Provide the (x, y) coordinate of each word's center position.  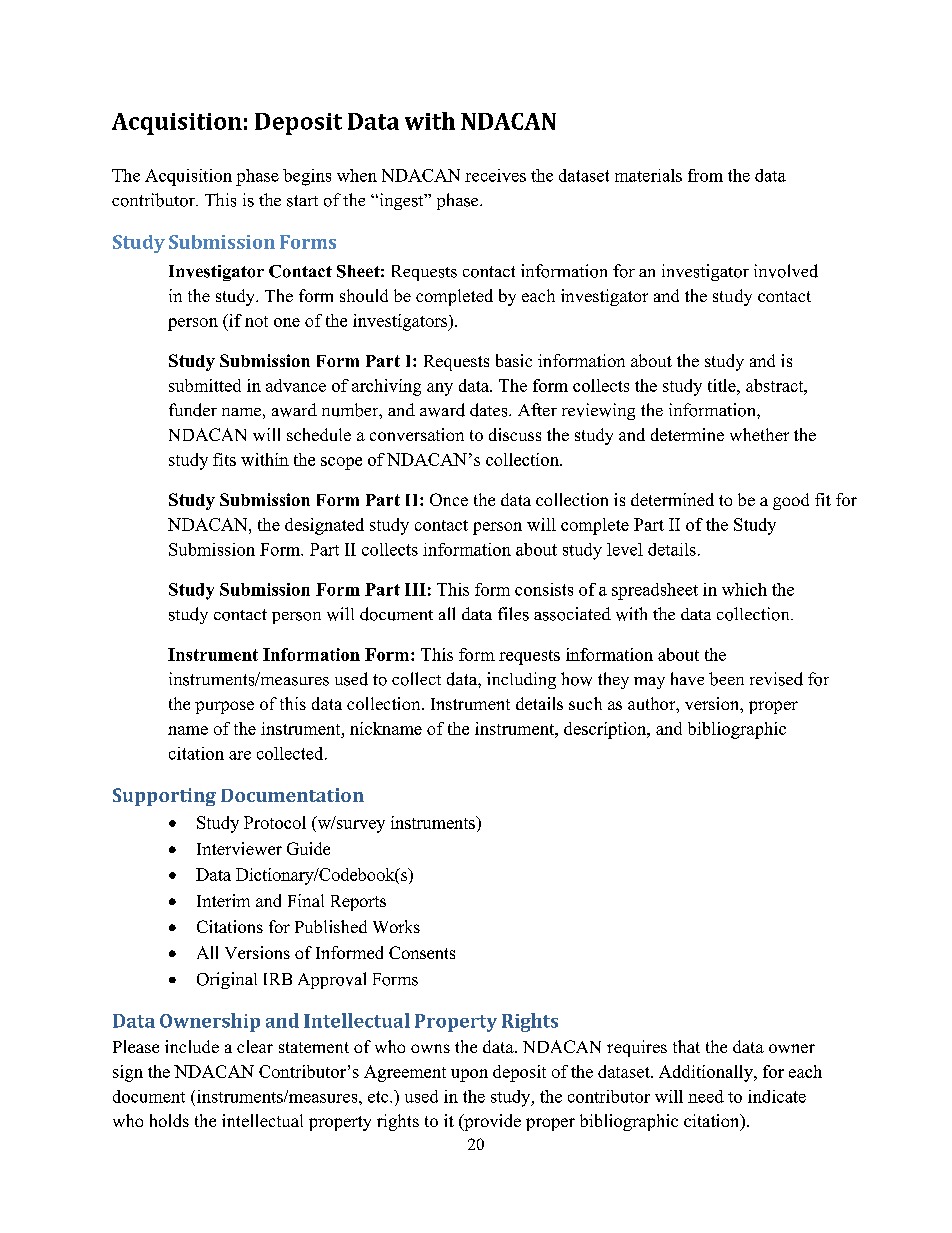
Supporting (164, 797)
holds (169, 1120)
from (705, 175)
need (706, 1096)
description (606, 730)
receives (495, 175)
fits (224, 459)
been (726, 679)
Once (449, 499)
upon (469, 1075)
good (791, 501)
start (302, 201)
